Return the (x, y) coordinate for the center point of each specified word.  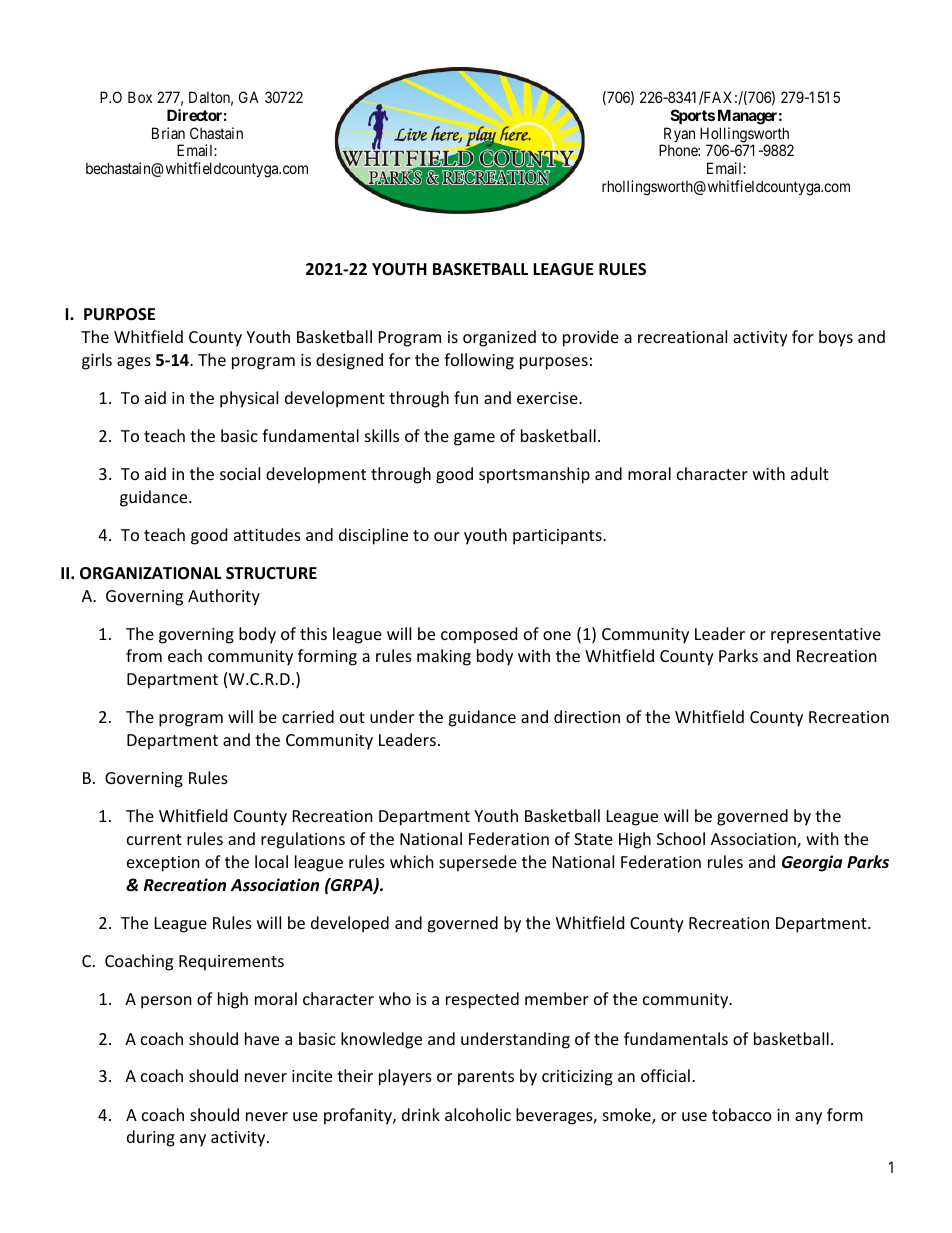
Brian (168, 133)
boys (836, 338)
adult (810, 473)
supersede (478, 863)
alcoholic (478, 1114)
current (154, 839)
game (474, 439)
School (681, 838)
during (151, 1138)
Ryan (678, 136)
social (240, 473)
